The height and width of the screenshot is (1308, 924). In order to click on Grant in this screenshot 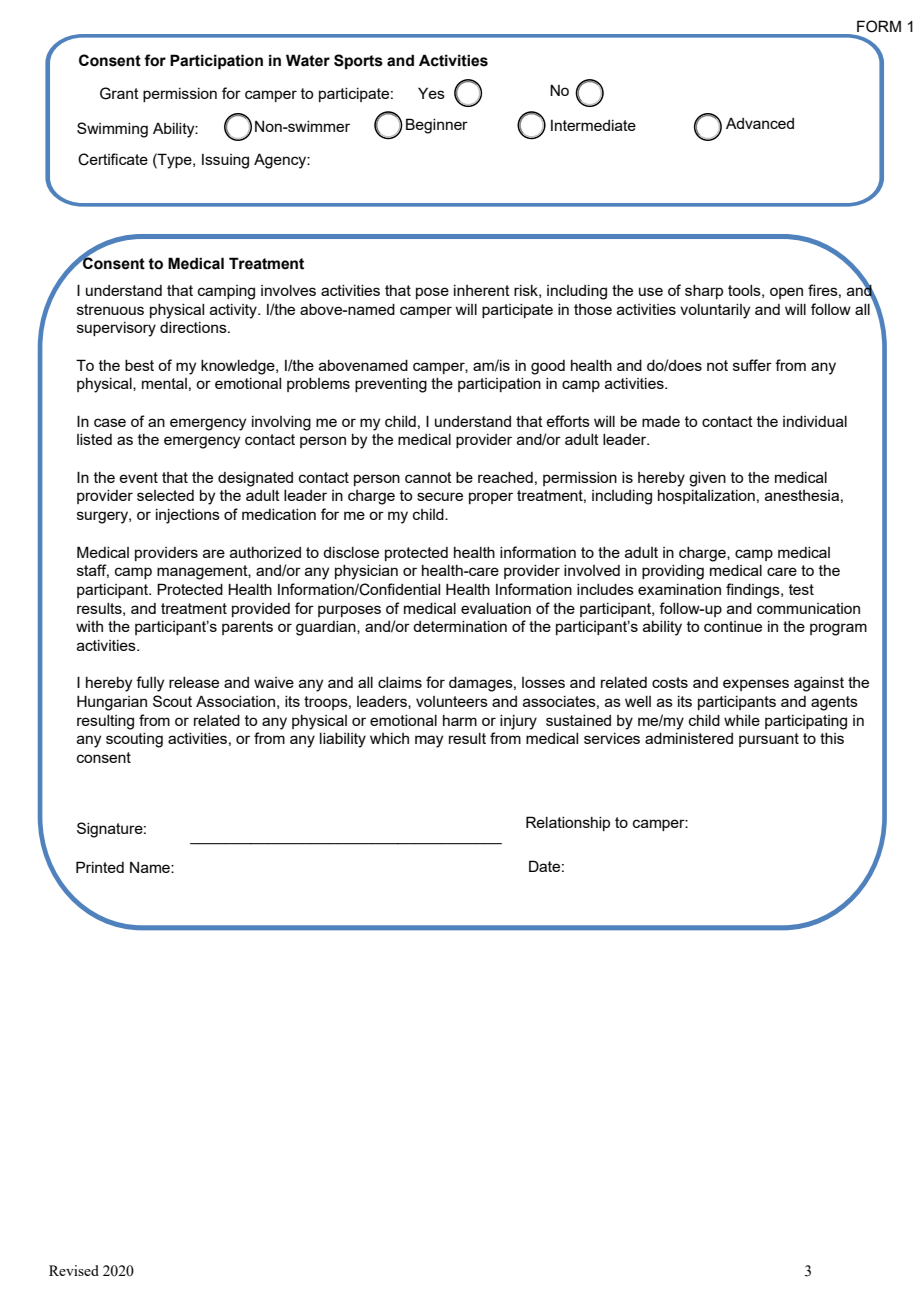, I will do `click(119, 93)`.
